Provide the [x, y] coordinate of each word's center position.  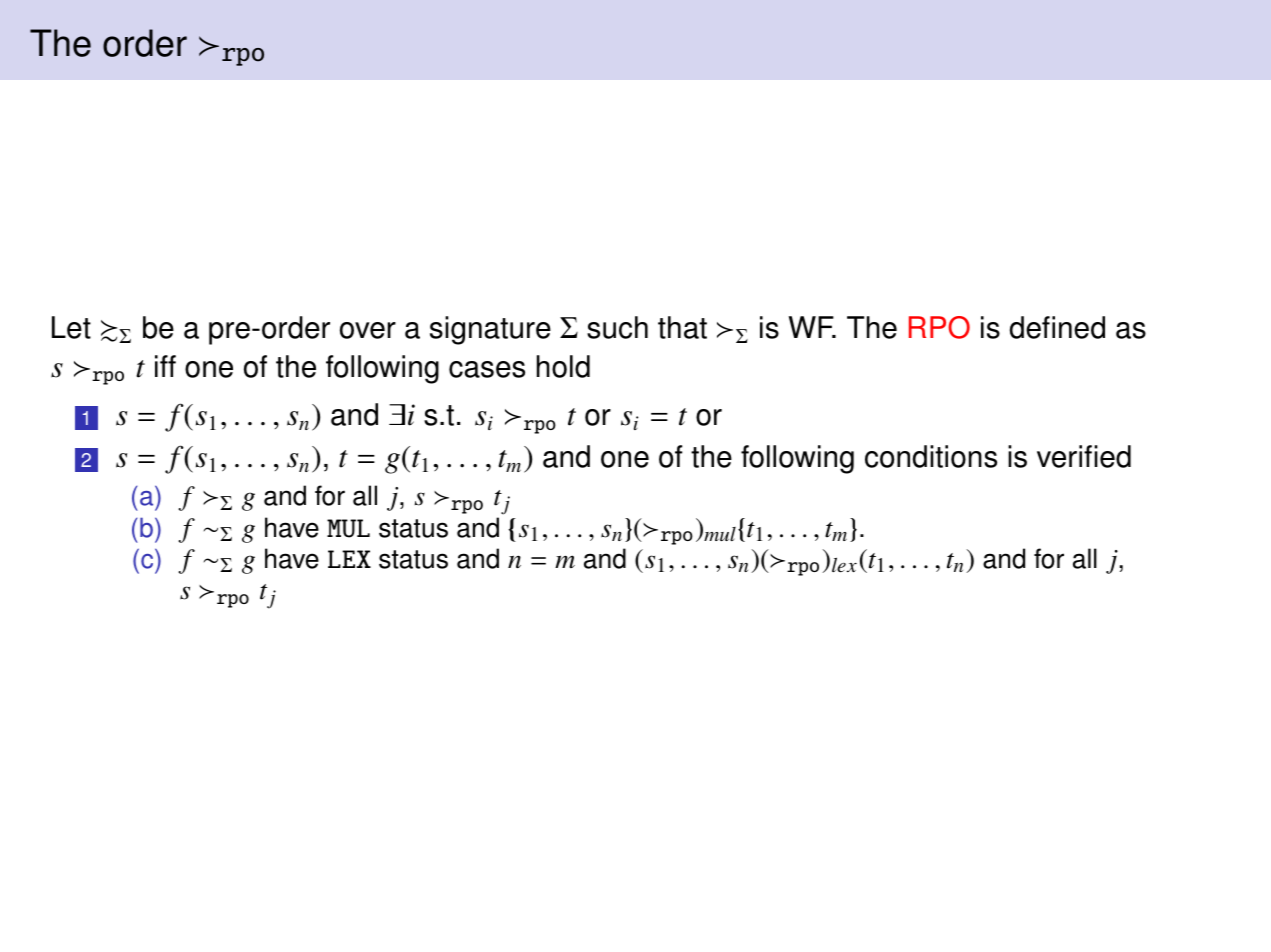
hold [563, 366]
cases [487, 369]
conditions [931, 456]
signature [490, 330]
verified [1084, 456]
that [682, 327]
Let [71, 327]
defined [1057, 327]
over [368, 330]
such [617, 327]
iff [165, 366]
